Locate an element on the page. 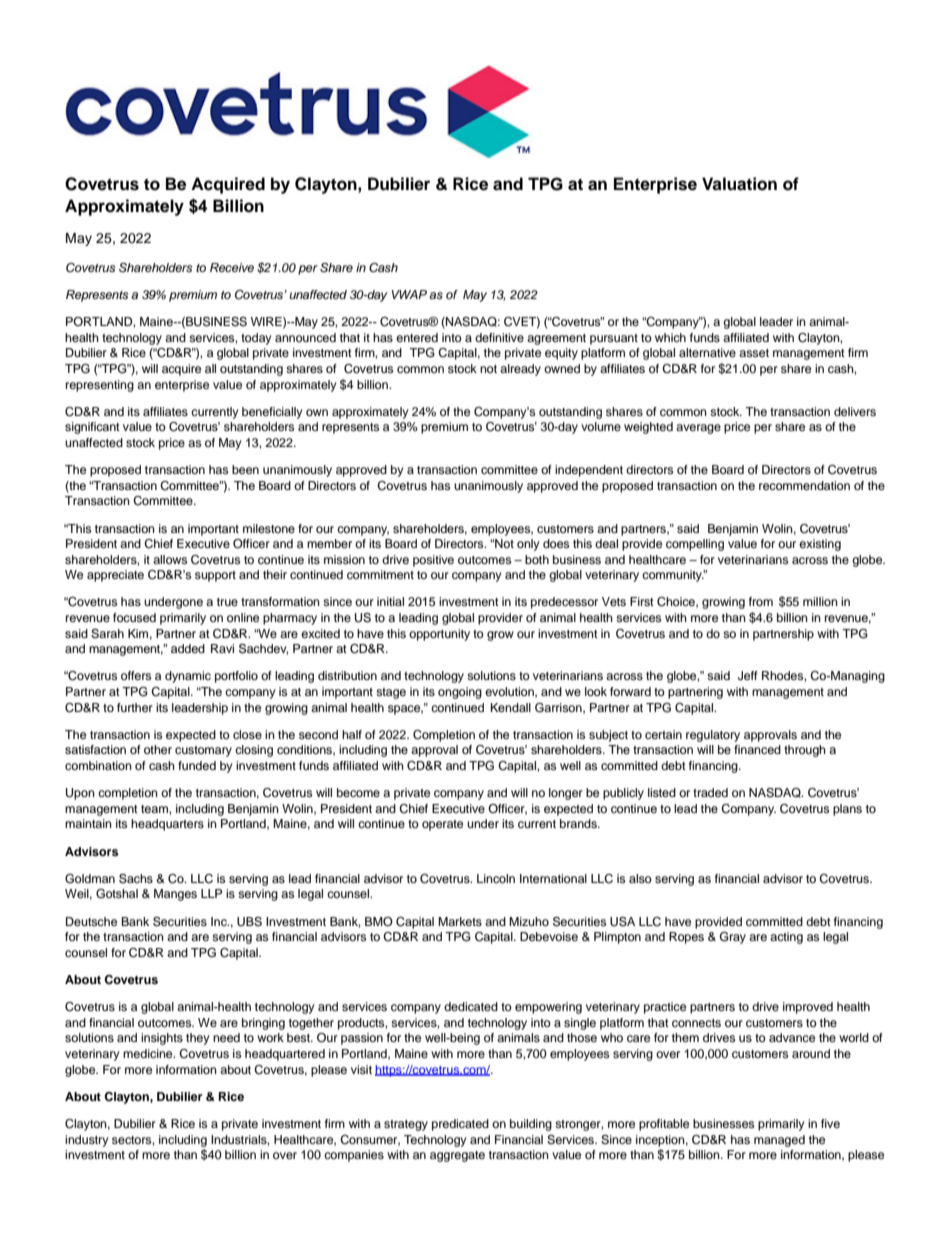  VWAP is located at coordinates (409, 294).
